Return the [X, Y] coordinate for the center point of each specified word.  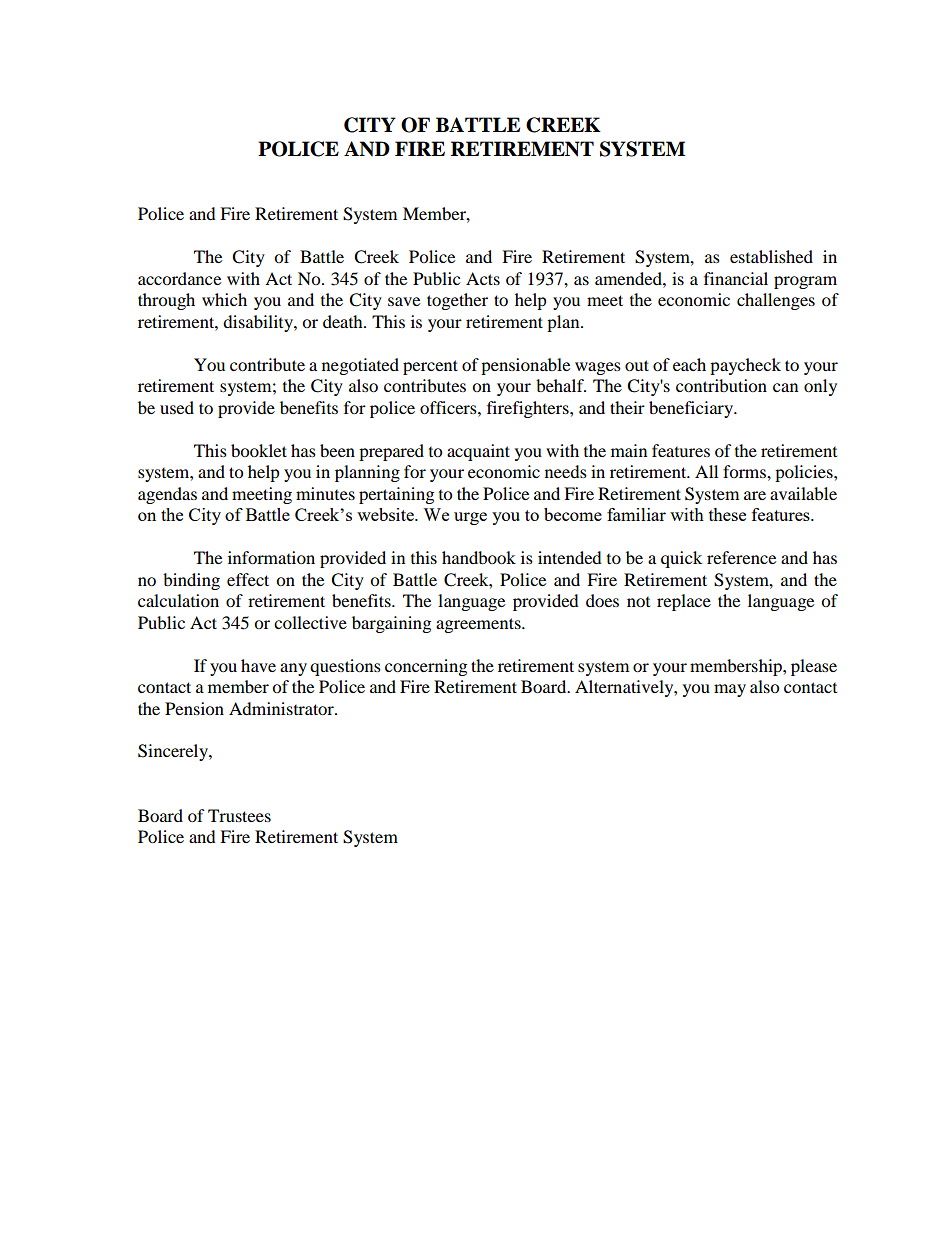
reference [741, 557]
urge [470, 518]
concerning [426, 667]
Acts [483, 278]
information [271, 557]
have [258, 665]
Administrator [282, 708]
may [730, 690]
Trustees [239, 815]
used [177, 407]
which [224, 299]
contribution [721, 385]
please [814, 667]
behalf [561, 385]
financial [736, 278]
